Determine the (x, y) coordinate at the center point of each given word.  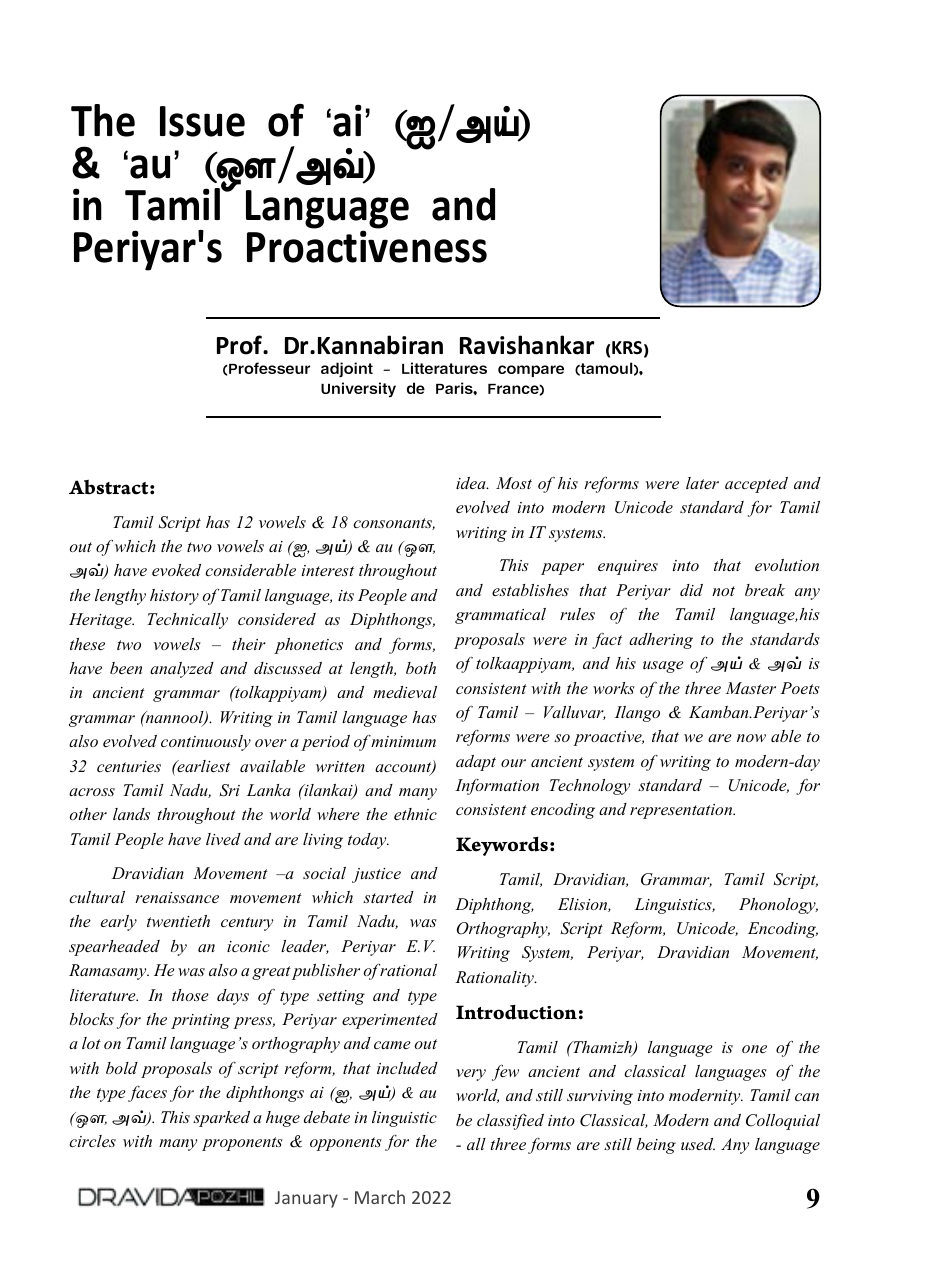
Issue (202, 121)
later (702, 483)
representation (682, 811)
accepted (756, 485)
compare (531, 371)
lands (131, 814)
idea (472, 483)
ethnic (415, 814)
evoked (176, 570)
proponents (242, 1144)
